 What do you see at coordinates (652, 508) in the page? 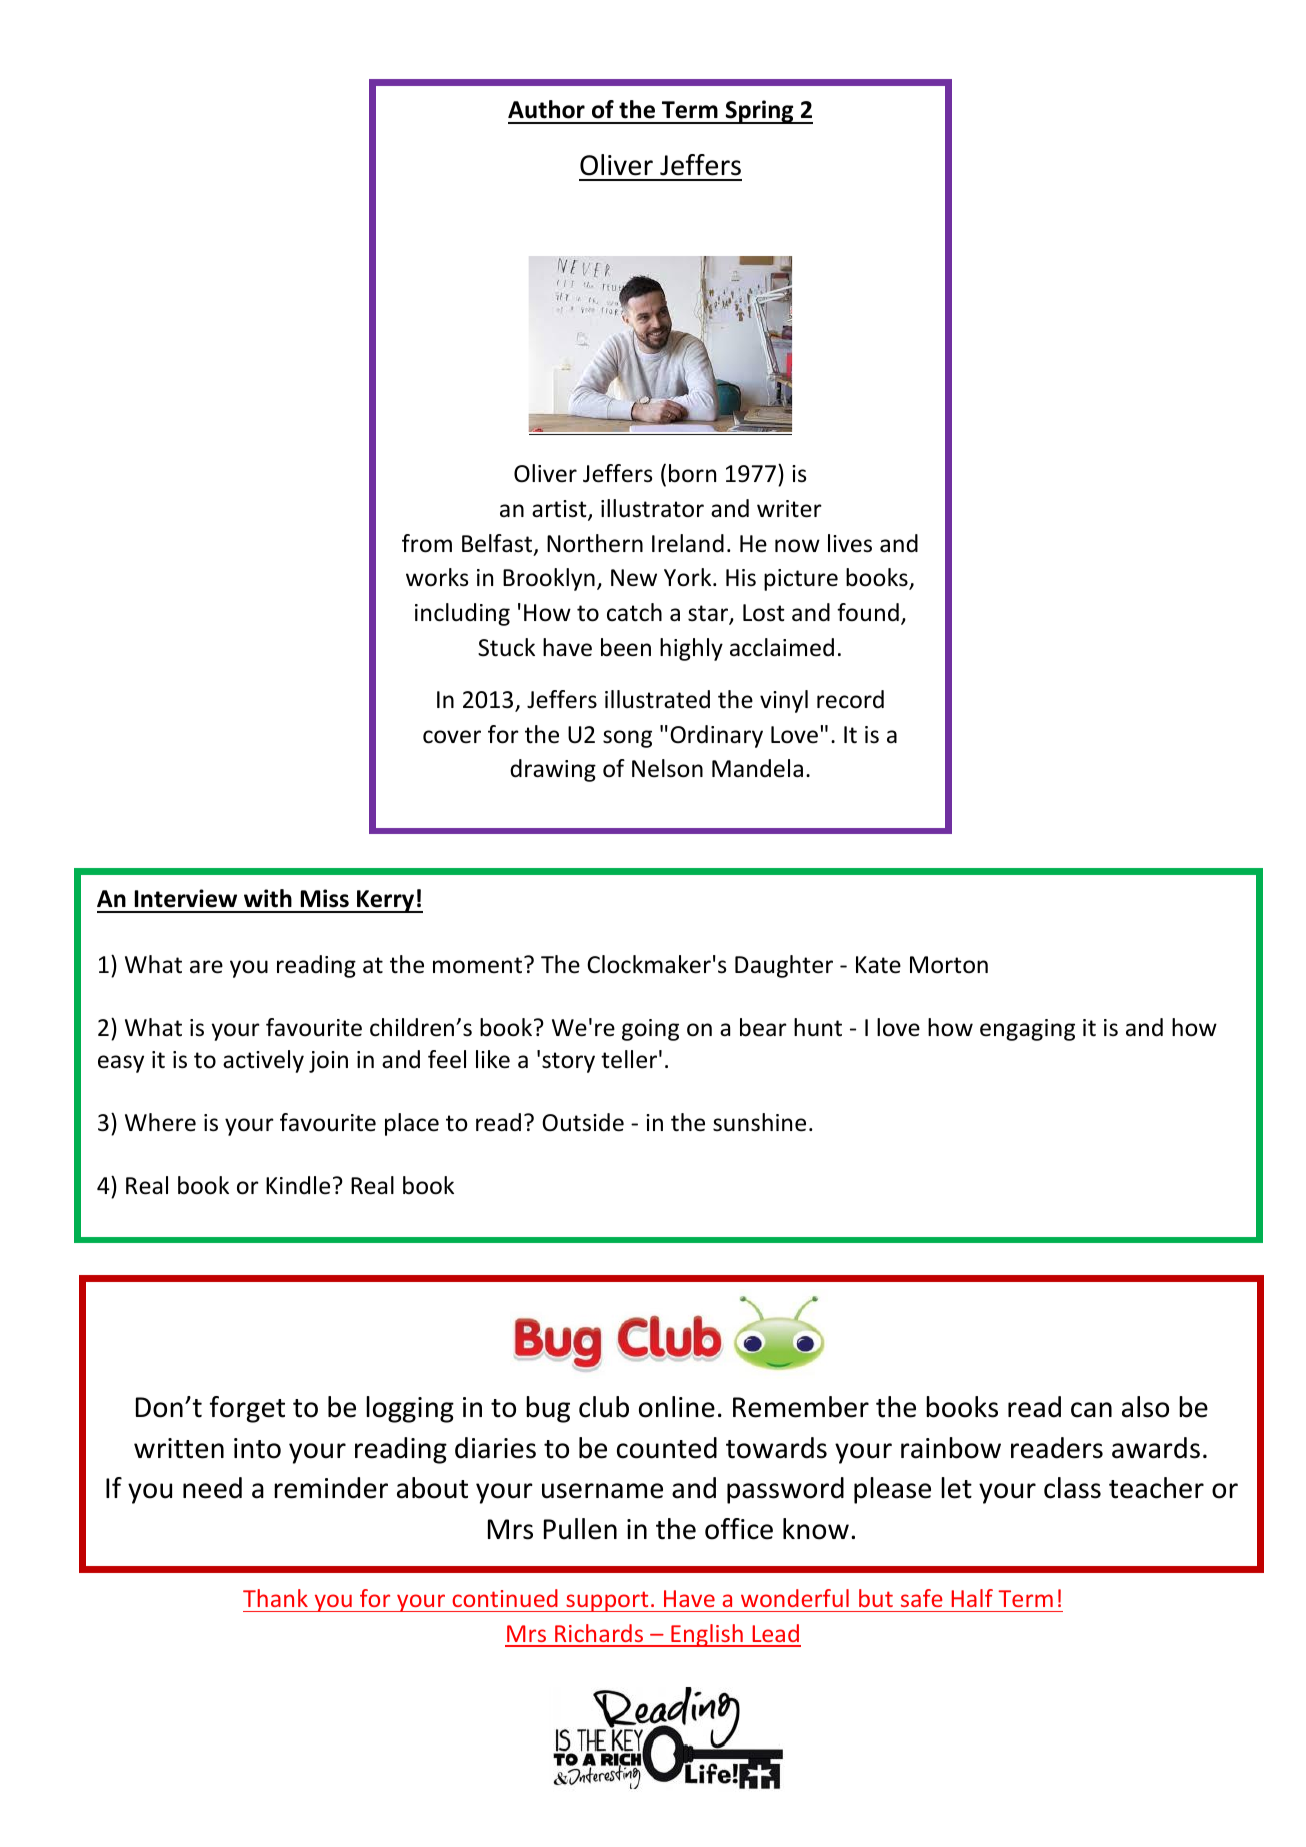
I see `illustrator` at bounding box center [652, 508].
